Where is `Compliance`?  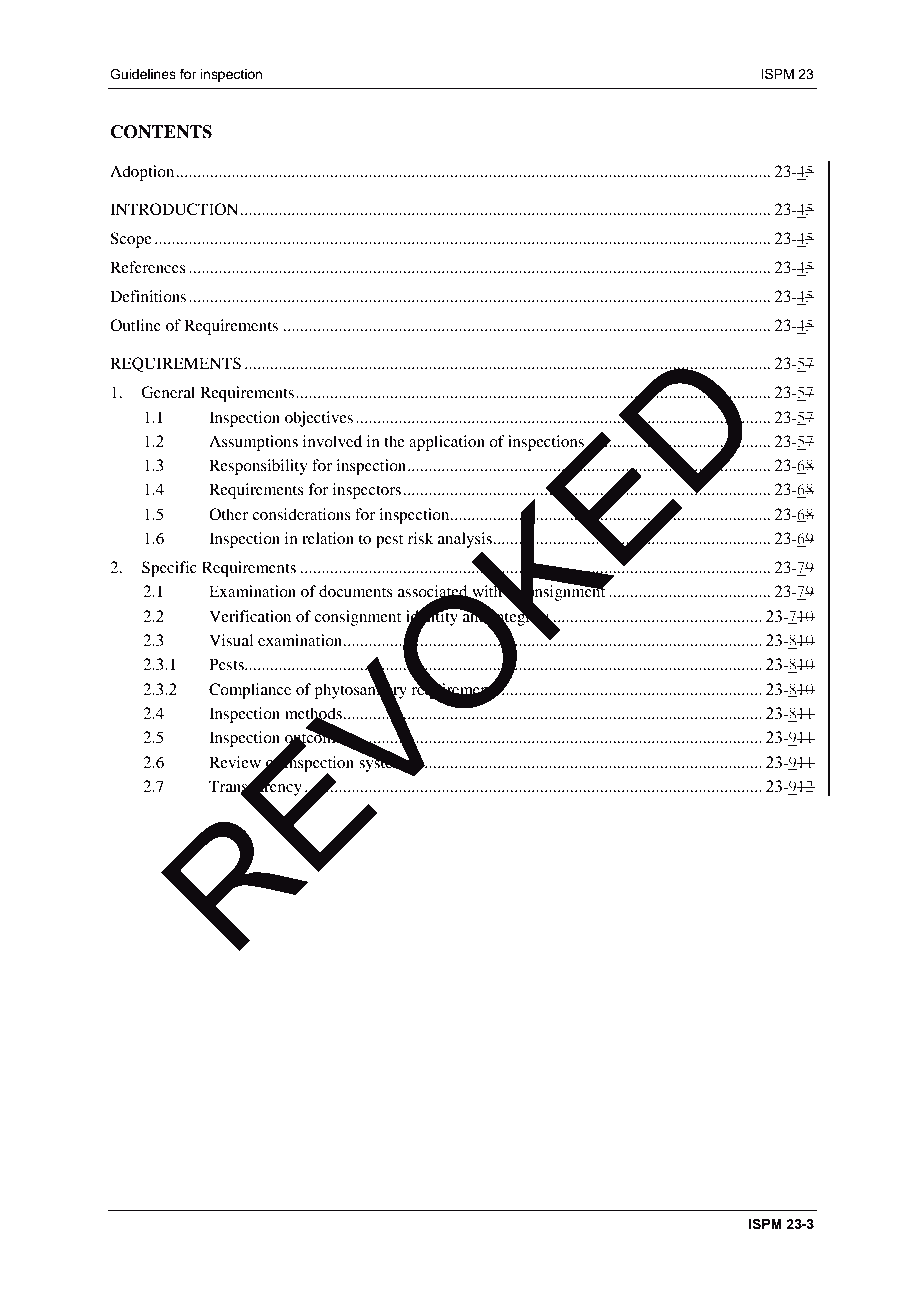
Compliance is located at coordinates (250, 691).
